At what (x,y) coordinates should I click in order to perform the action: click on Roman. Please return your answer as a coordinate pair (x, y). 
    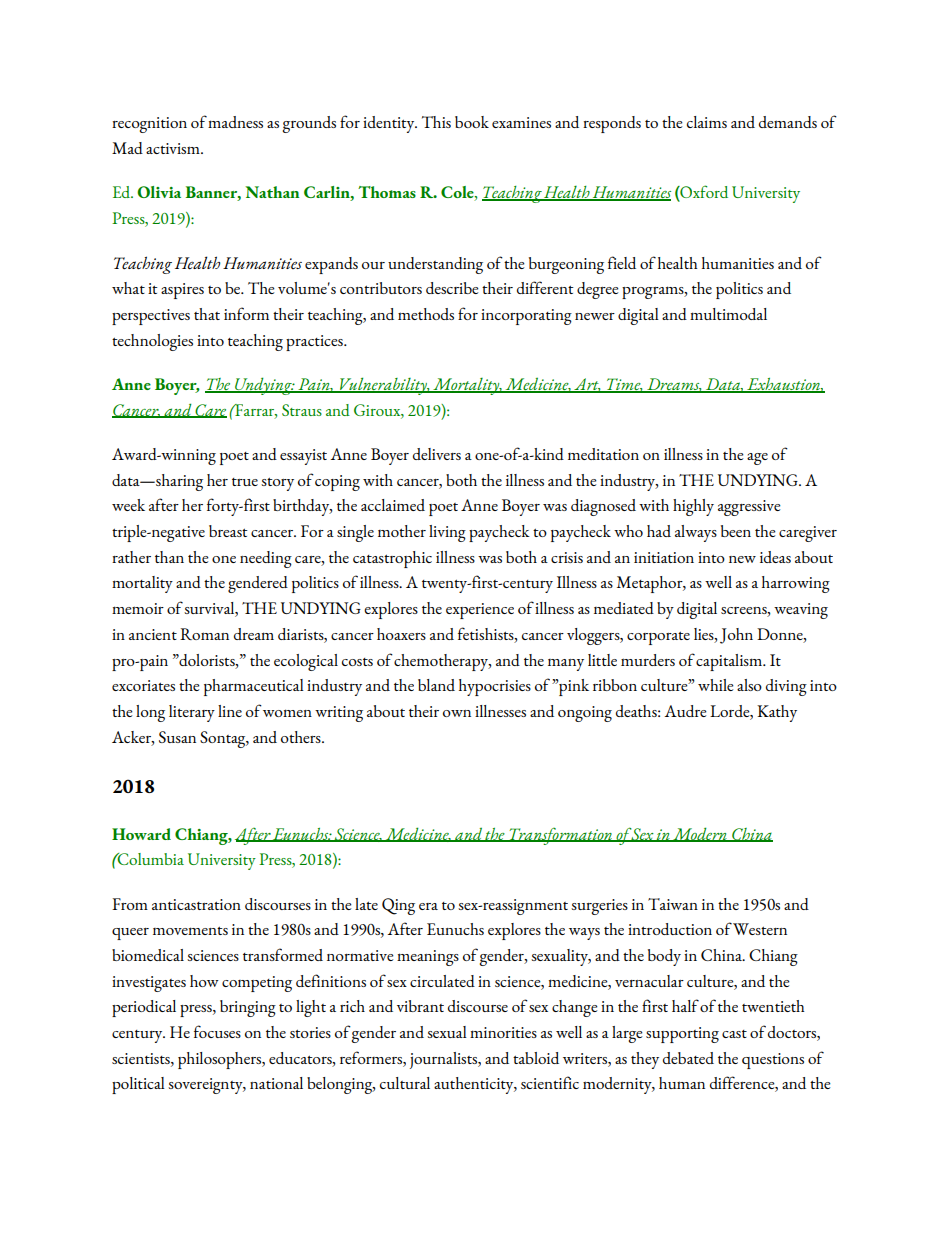
    Looking at the image, I should click on (204, 634).
